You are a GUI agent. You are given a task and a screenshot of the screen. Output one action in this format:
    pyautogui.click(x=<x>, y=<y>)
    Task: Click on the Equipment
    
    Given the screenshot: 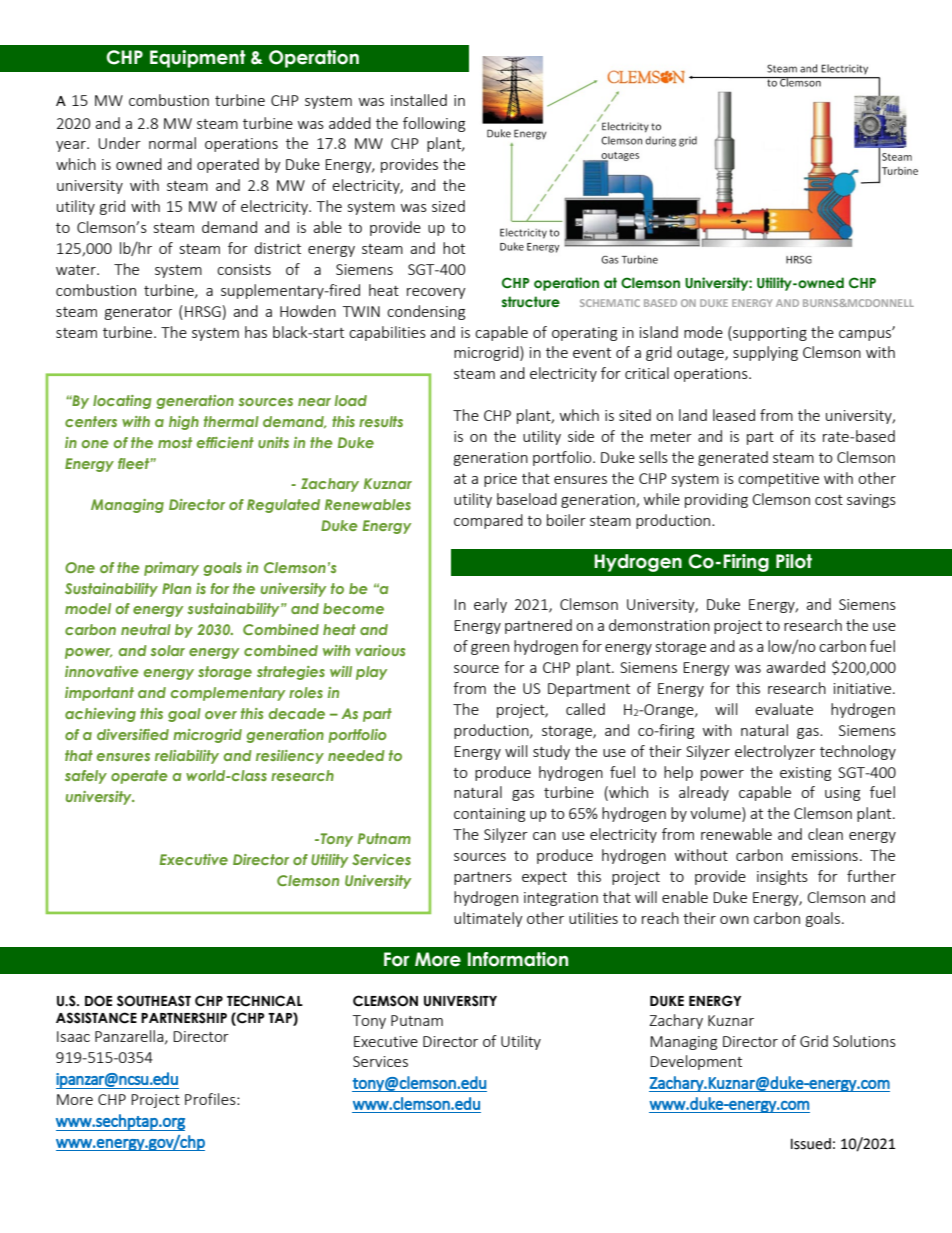 What is the action you would take?
    pyautogui.click(x=198, y=59)
